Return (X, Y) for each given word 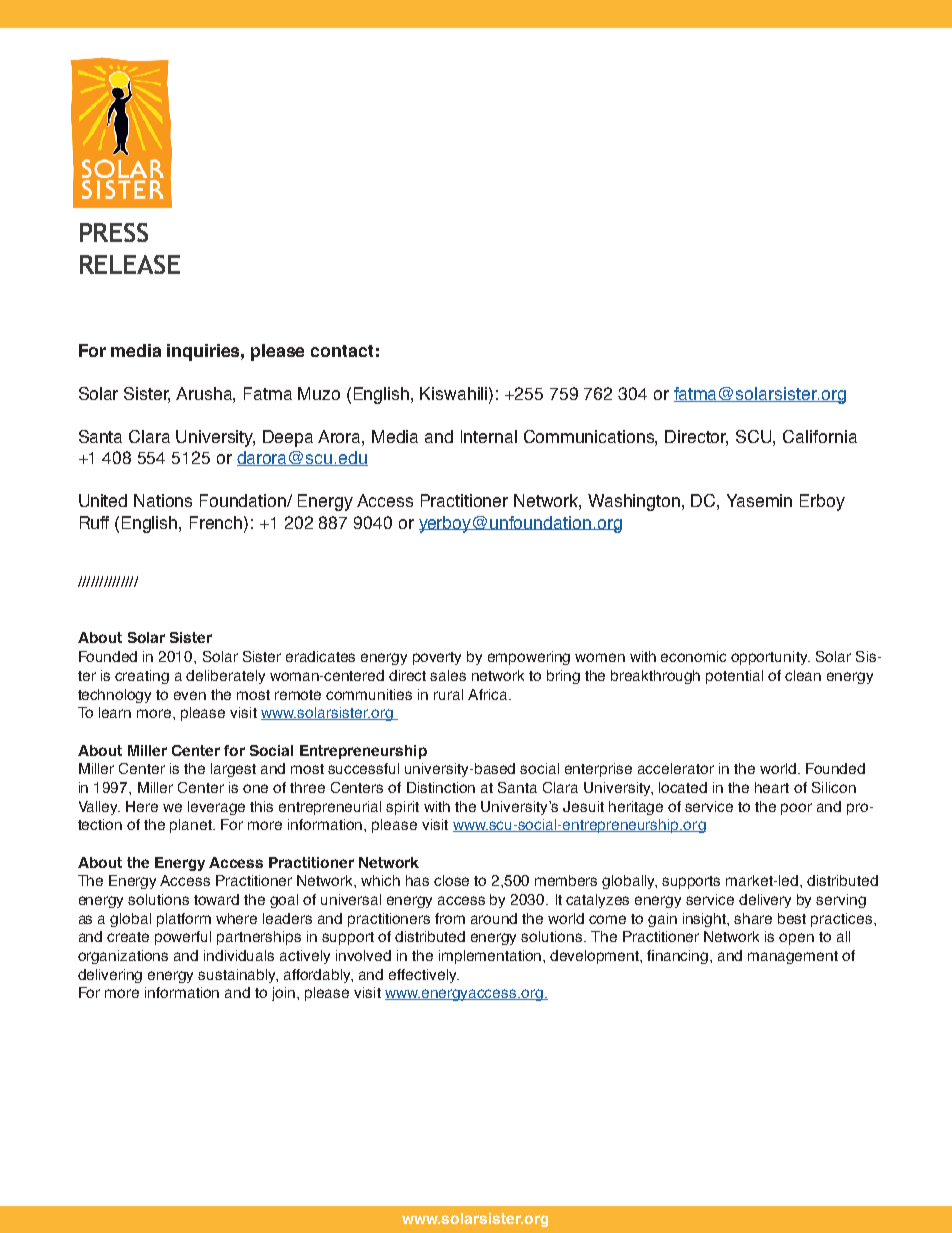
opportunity (770, 658)
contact (342, 351)
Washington (635, 502)
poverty (437, 658)
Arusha (205, 394)
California (820, 436)
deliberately (225, 677)
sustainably (238, 976)
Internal (489, 436)
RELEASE (130, 264)
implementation (491, 957)
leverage (216, 808)
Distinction (441, 787)
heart (772, 787)
